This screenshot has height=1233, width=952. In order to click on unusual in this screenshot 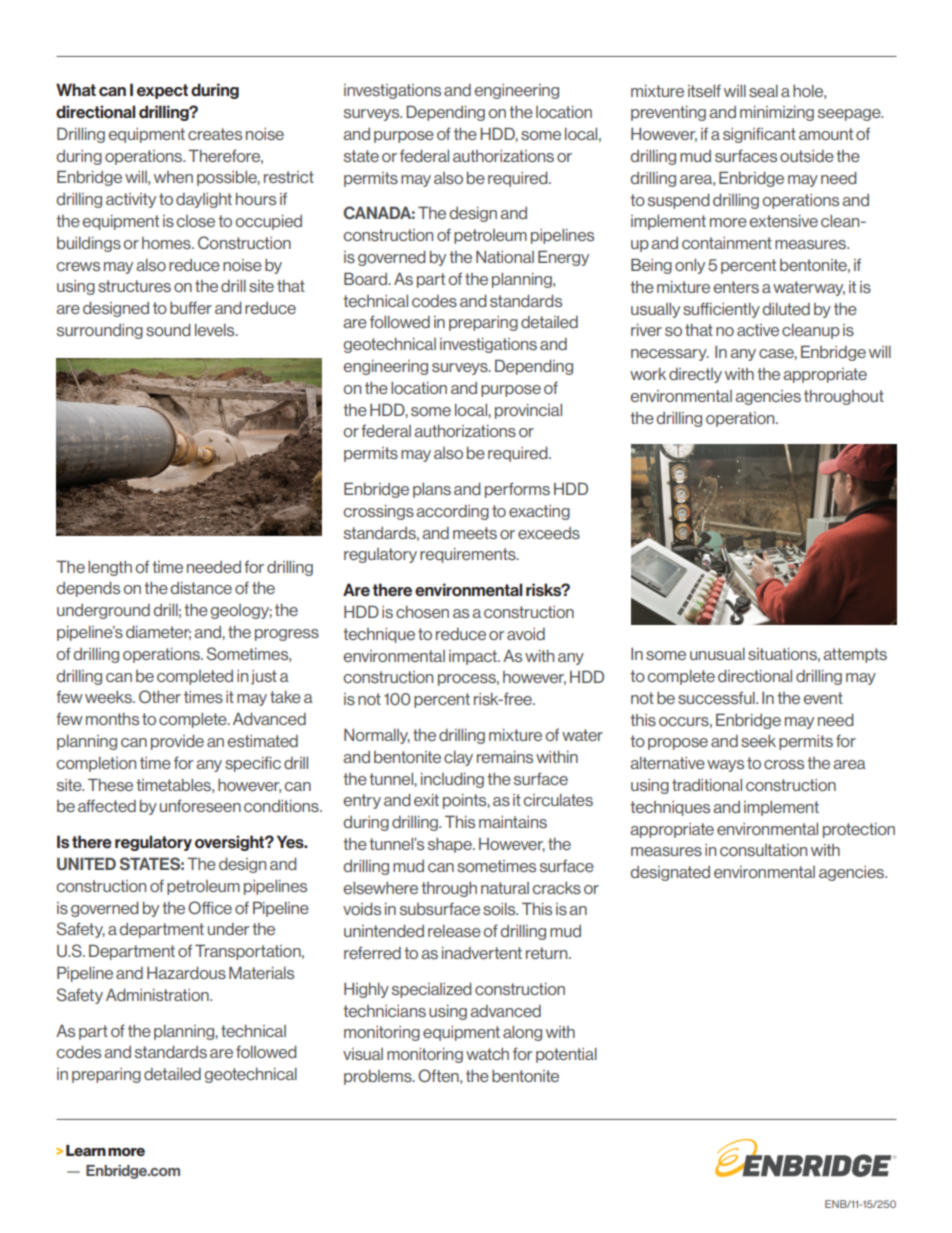, I will do `click(717, 654)`.
